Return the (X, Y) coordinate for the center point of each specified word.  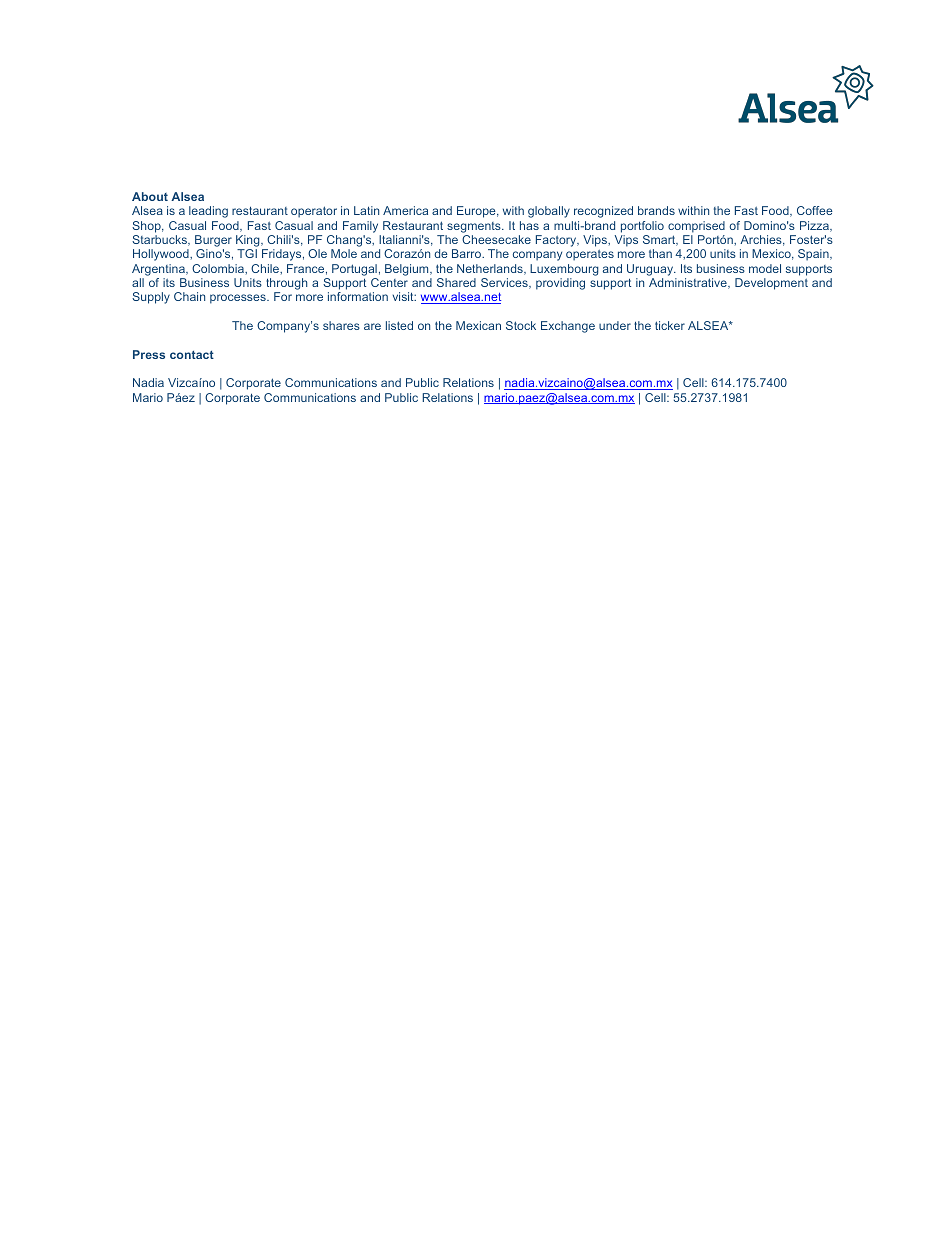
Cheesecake (496, 239)
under (615, 325)
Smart (660, 240)
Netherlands (491, 269)
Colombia (219, 268)
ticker (670, 325)
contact (192, 355)
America (405, 210)
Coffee (815, 210)
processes (239, 299)
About (150, 196)
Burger (213, 241)
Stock (521, 325)
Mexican (478, 325)
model (765, 268)
